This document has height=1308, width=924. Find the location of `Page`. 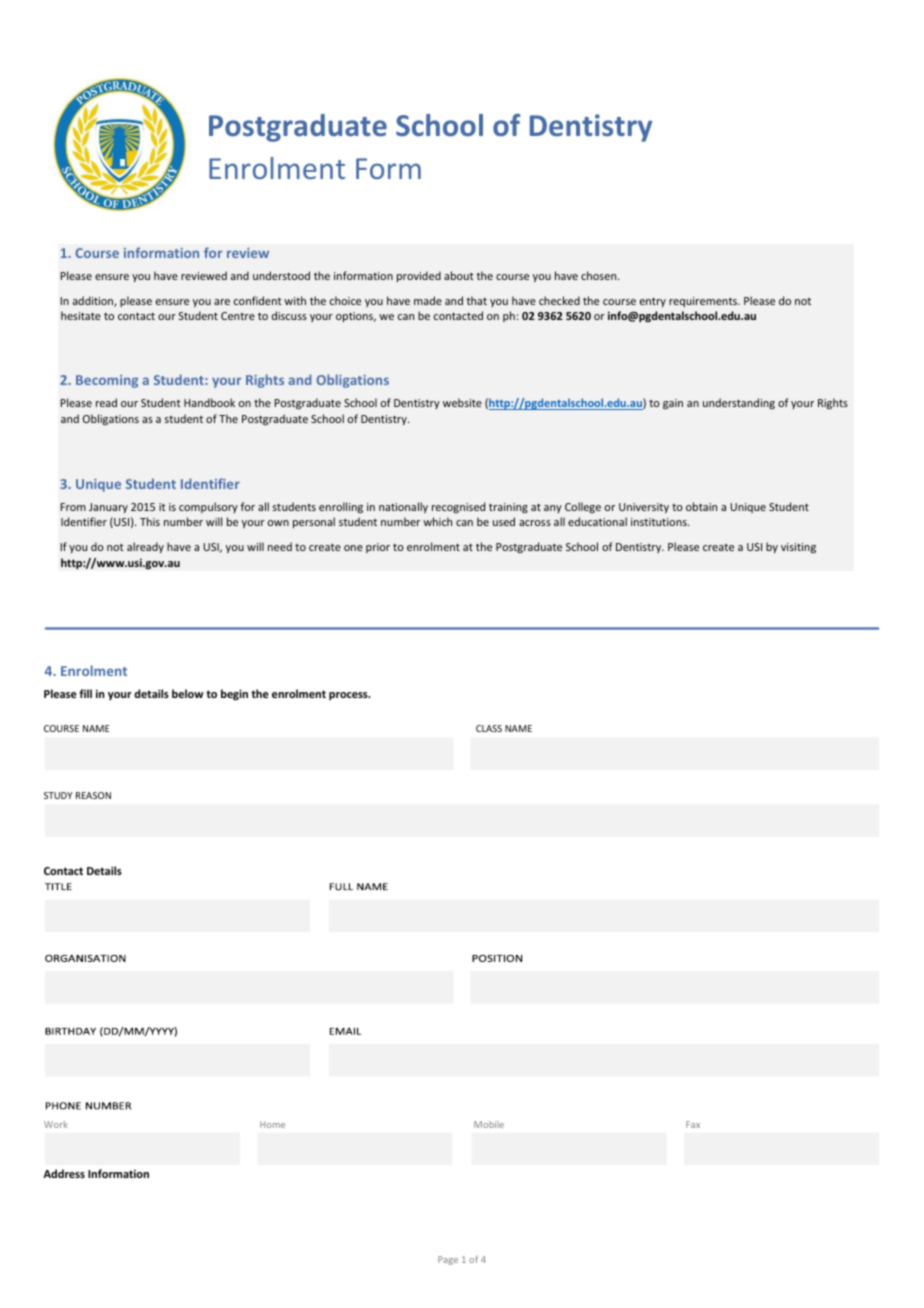

Page is located at coordinates (448, 1260).
